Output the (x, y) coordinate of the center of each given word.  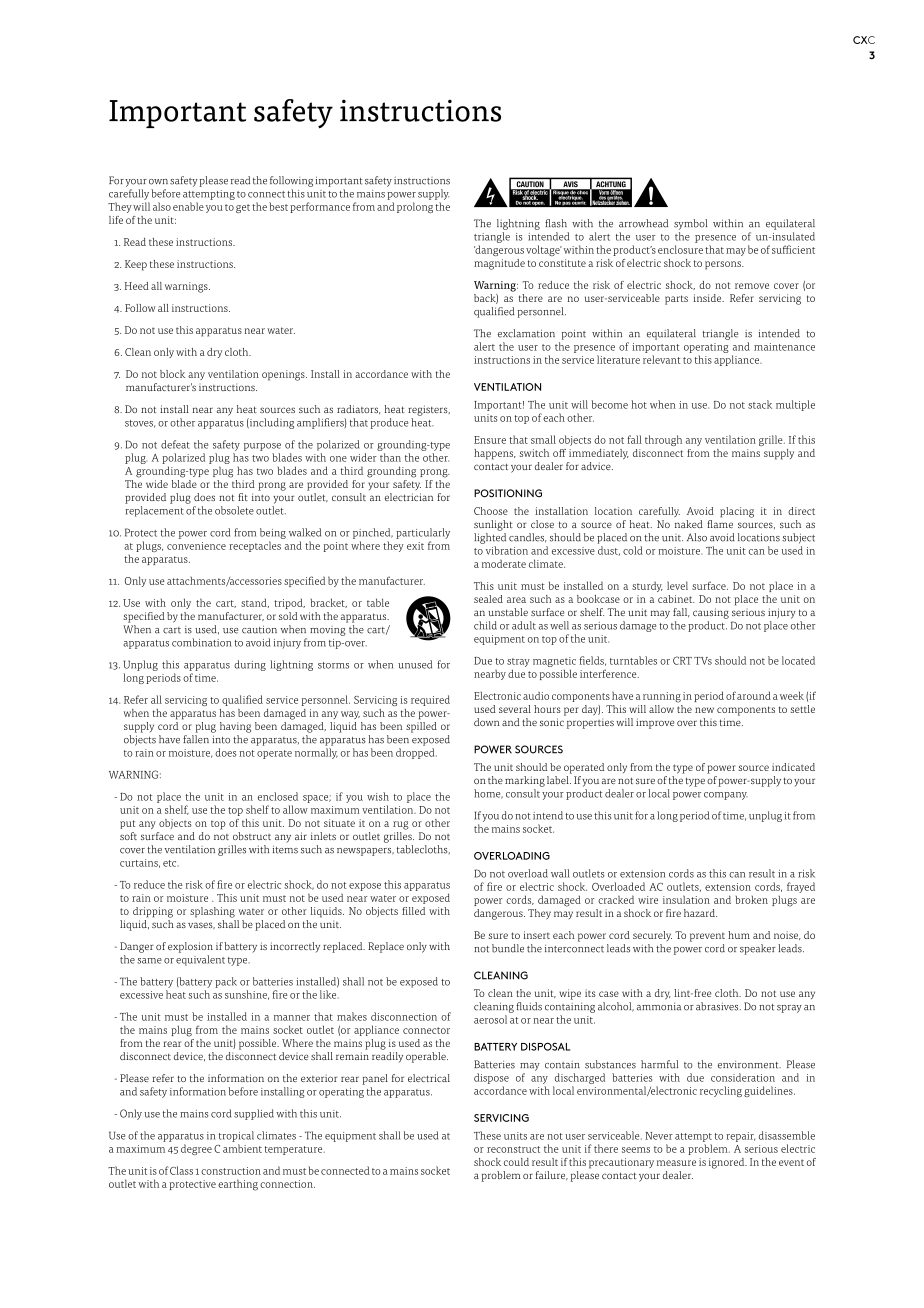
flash (556, 223)
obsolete (234, 510)
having (235, 727)
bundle (508, 948)
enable (188, 206)
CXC (864, 40)
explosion (190, 947)
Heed (137, 286)
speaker (758, 949)
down (487, 722)
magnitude (499, 264)
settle (803, 709)
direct (801, 511)
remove (752, 286)
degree (196, 1149)
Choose (491, 511)
